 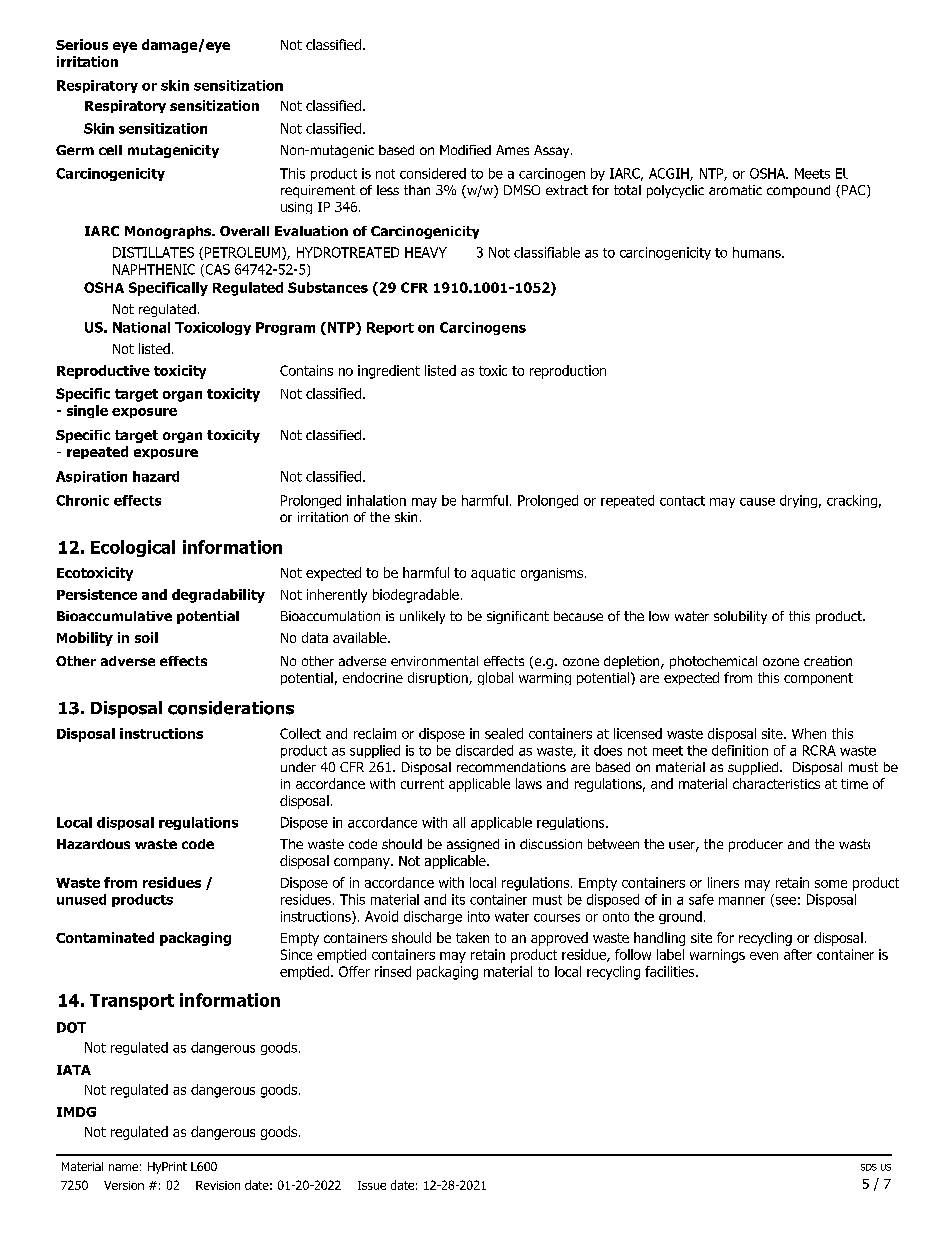 I want to click on manner, so click(x=742, y=901).
